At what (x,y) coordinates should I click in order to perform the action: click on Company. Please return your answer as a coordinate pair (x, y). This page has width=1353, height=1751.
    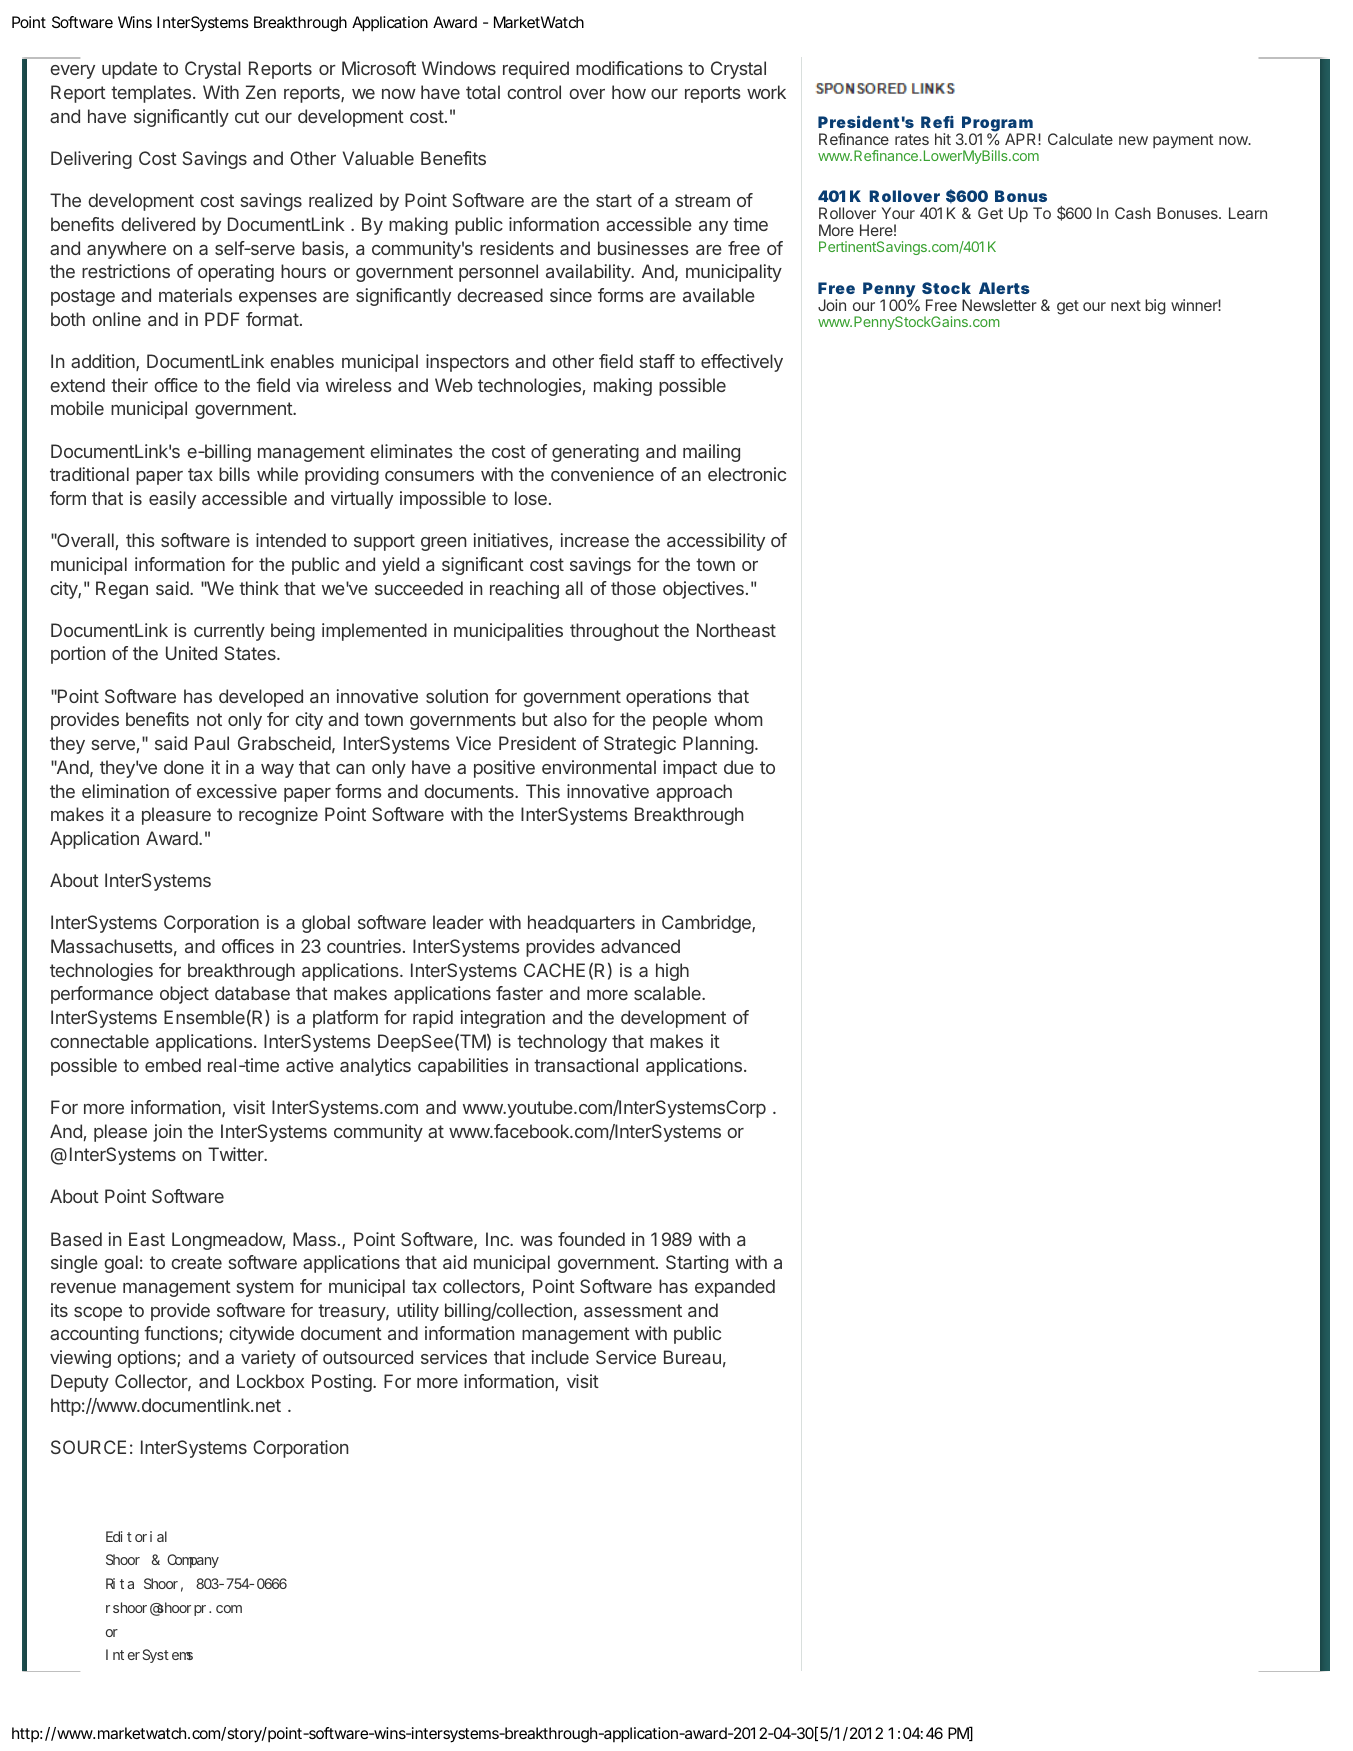
    Looking at the image, I should click on (193, 1561).
